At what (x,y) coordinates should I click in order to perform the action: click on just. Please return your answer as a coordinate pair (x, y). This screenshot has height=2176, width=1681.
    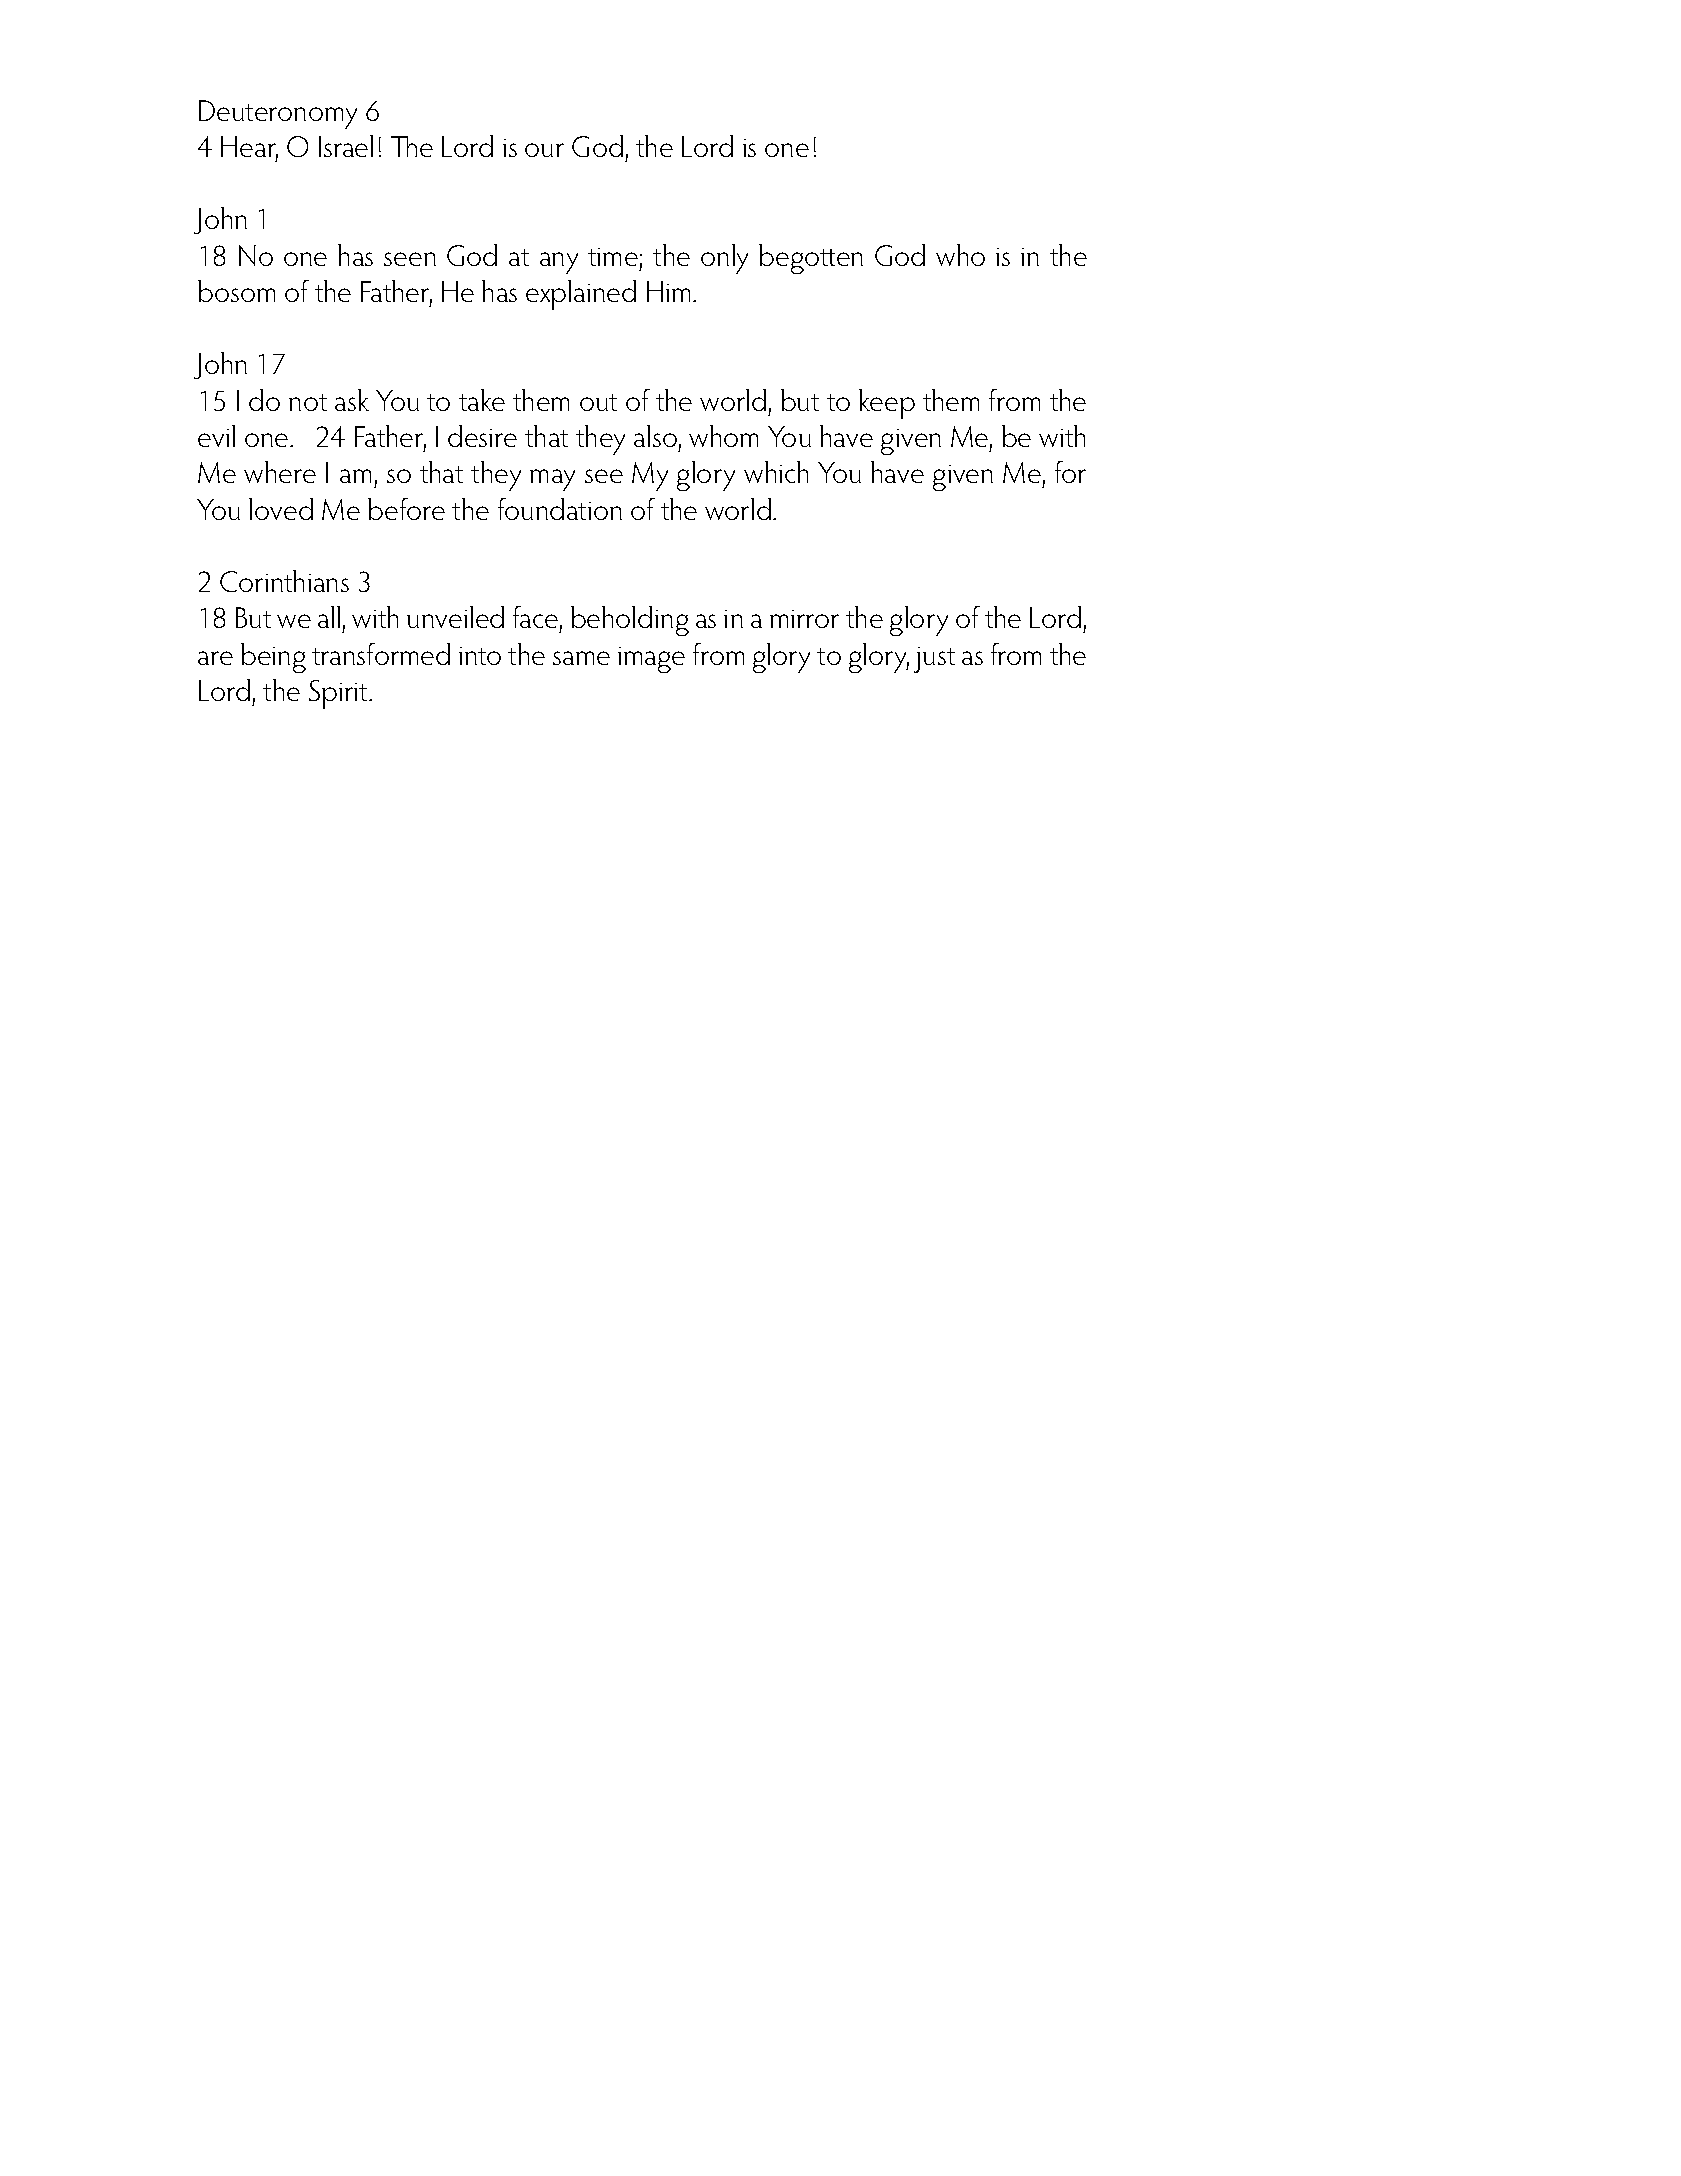
    Looking at the image, I should click on (934, 660).
